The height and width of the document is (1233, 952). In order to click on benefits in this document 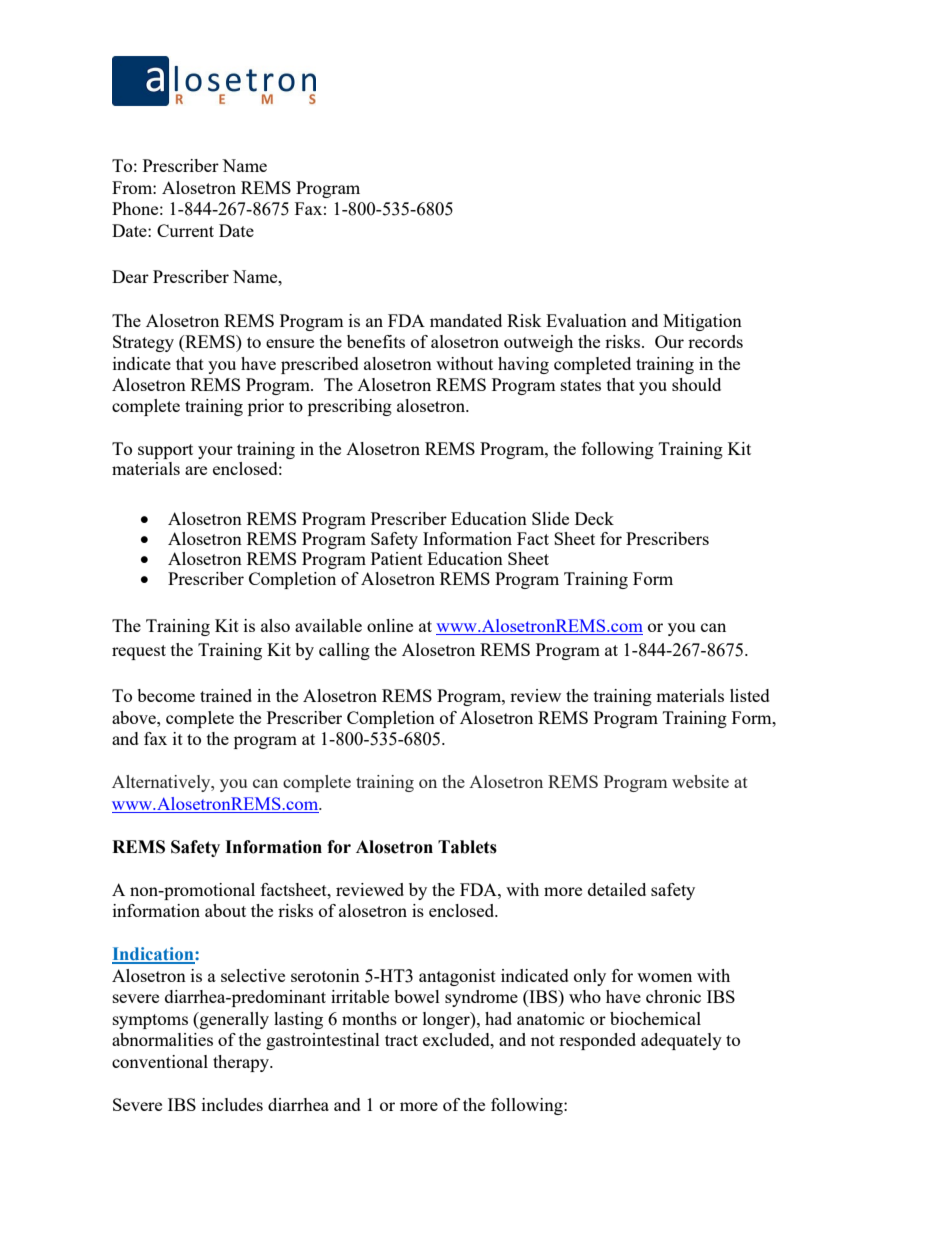, I will do `click(376, 341)`.
